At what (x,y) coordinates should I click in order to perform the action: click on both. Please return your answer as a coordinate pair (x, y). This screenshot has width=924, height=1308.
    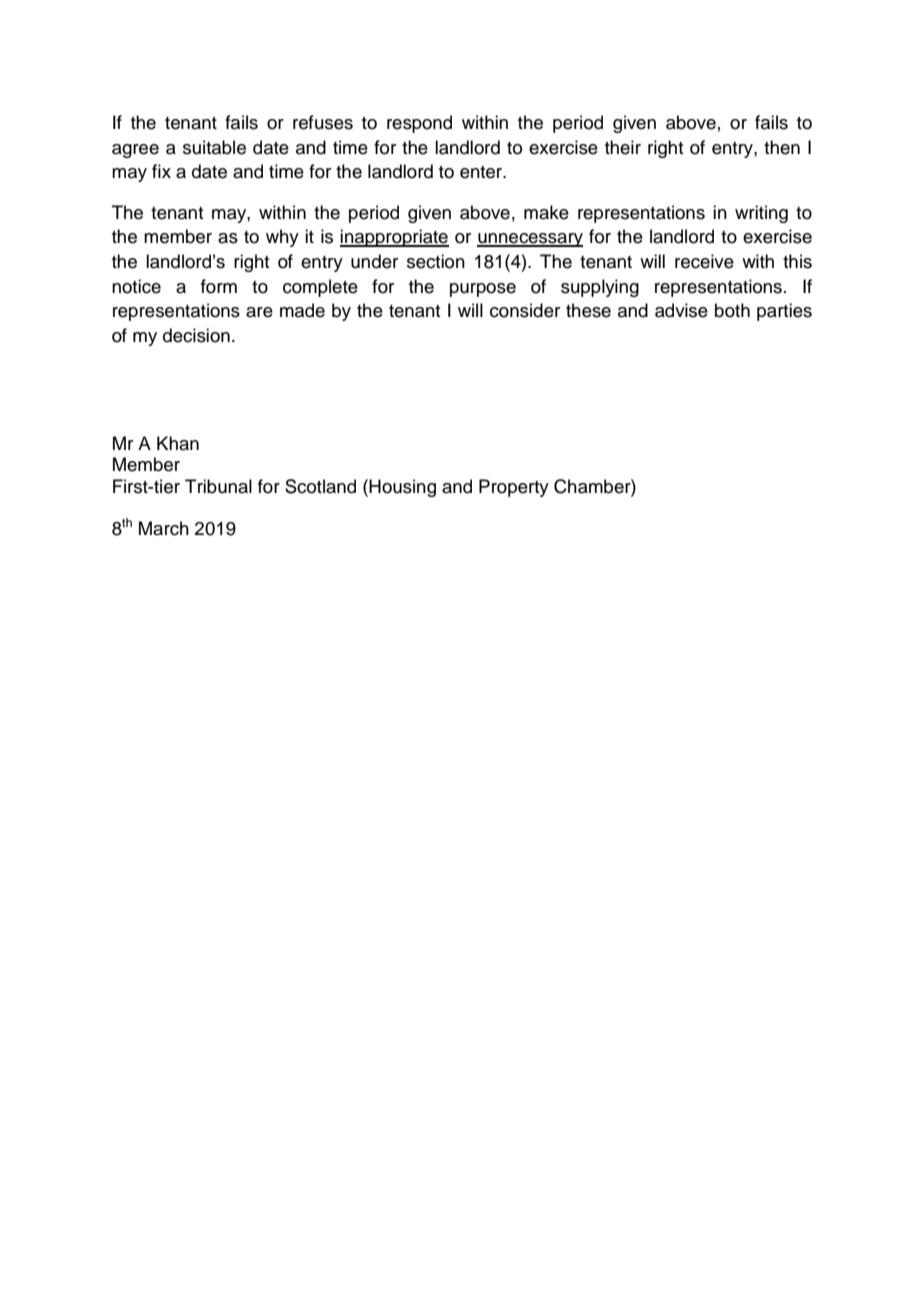
    Looking at the image, I should click on (732, 310).
